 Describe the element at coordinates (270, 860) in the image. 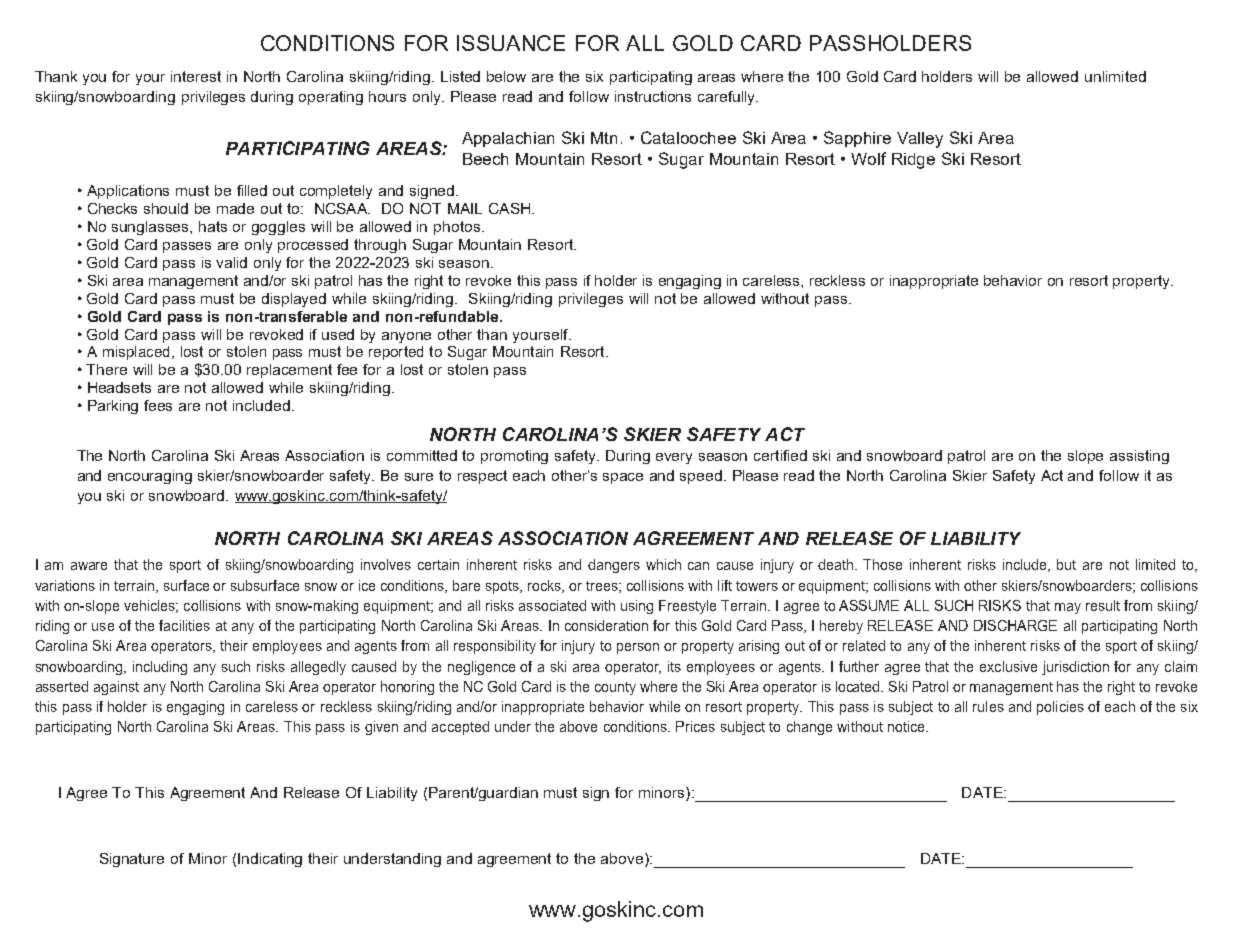

I see `Indicating` at that location.
